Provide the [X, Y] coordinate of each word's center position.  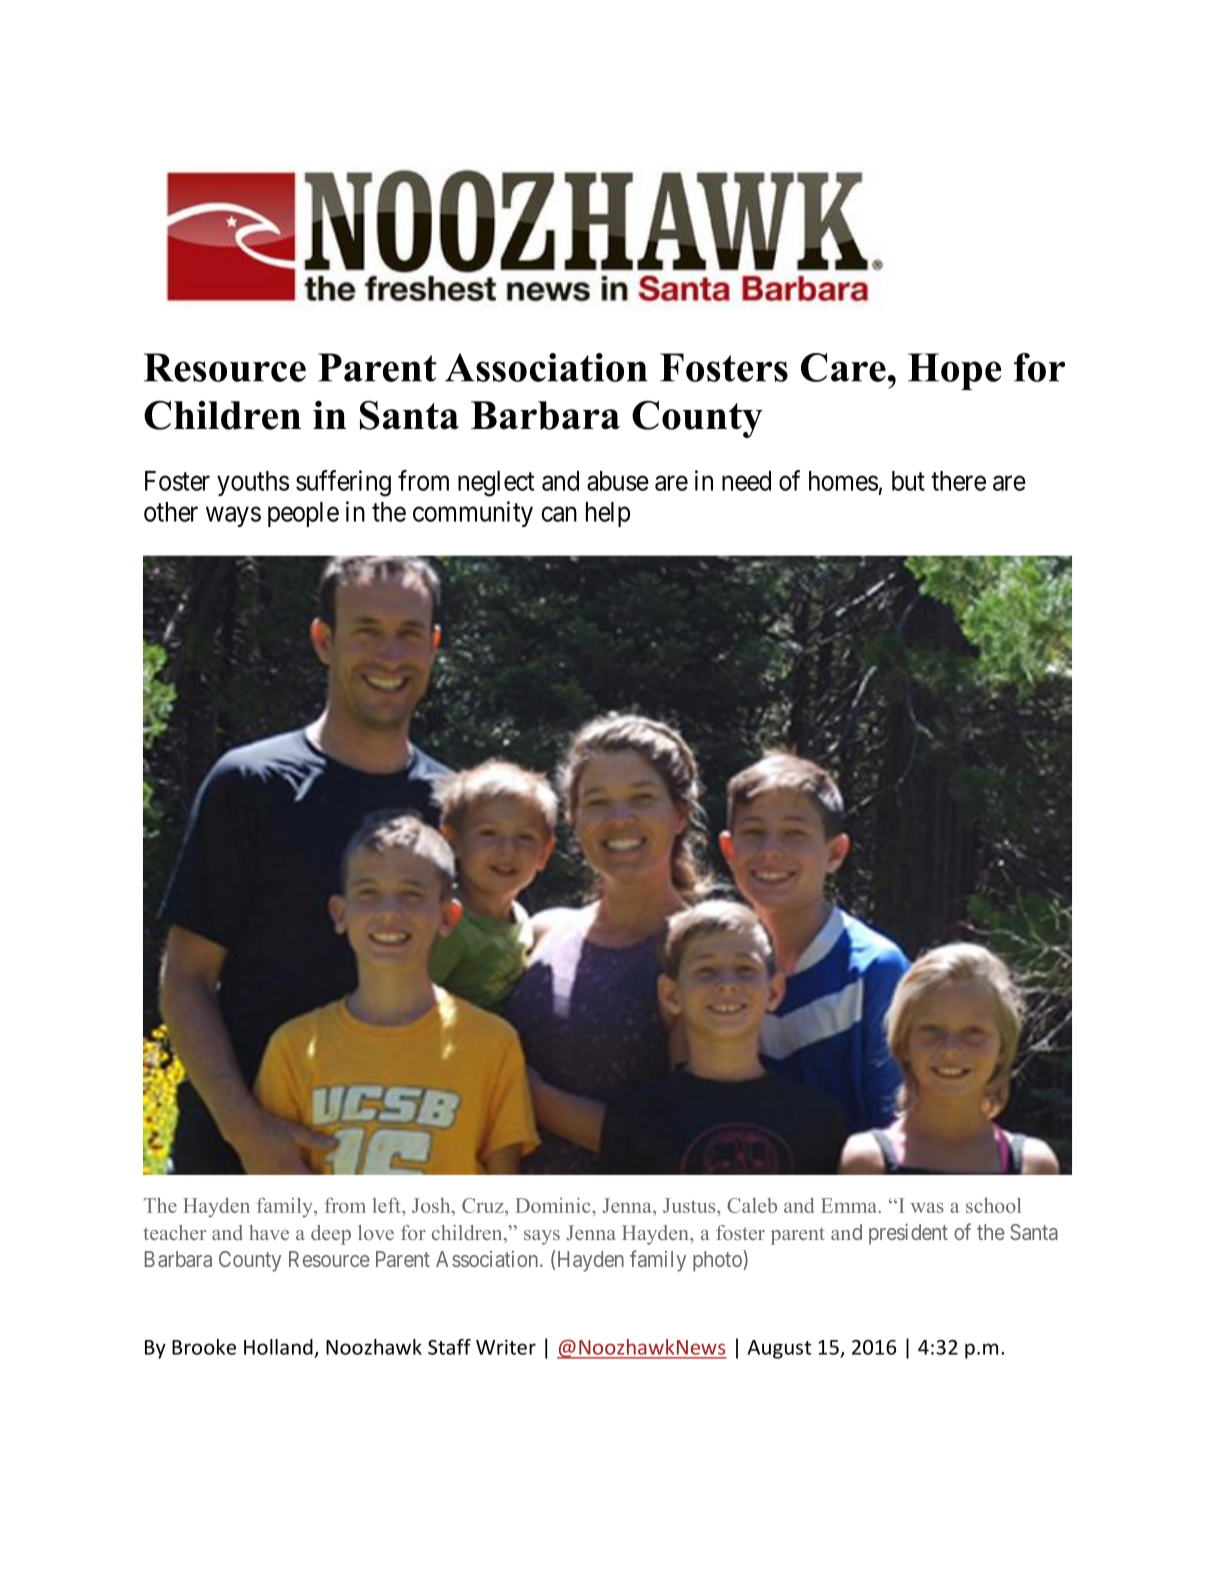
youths [253, 483]
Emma [850, 1205]
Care [843, 367]
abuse [618, 481]
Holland [278, 1347]
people [303, 514]
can [559, 514]
